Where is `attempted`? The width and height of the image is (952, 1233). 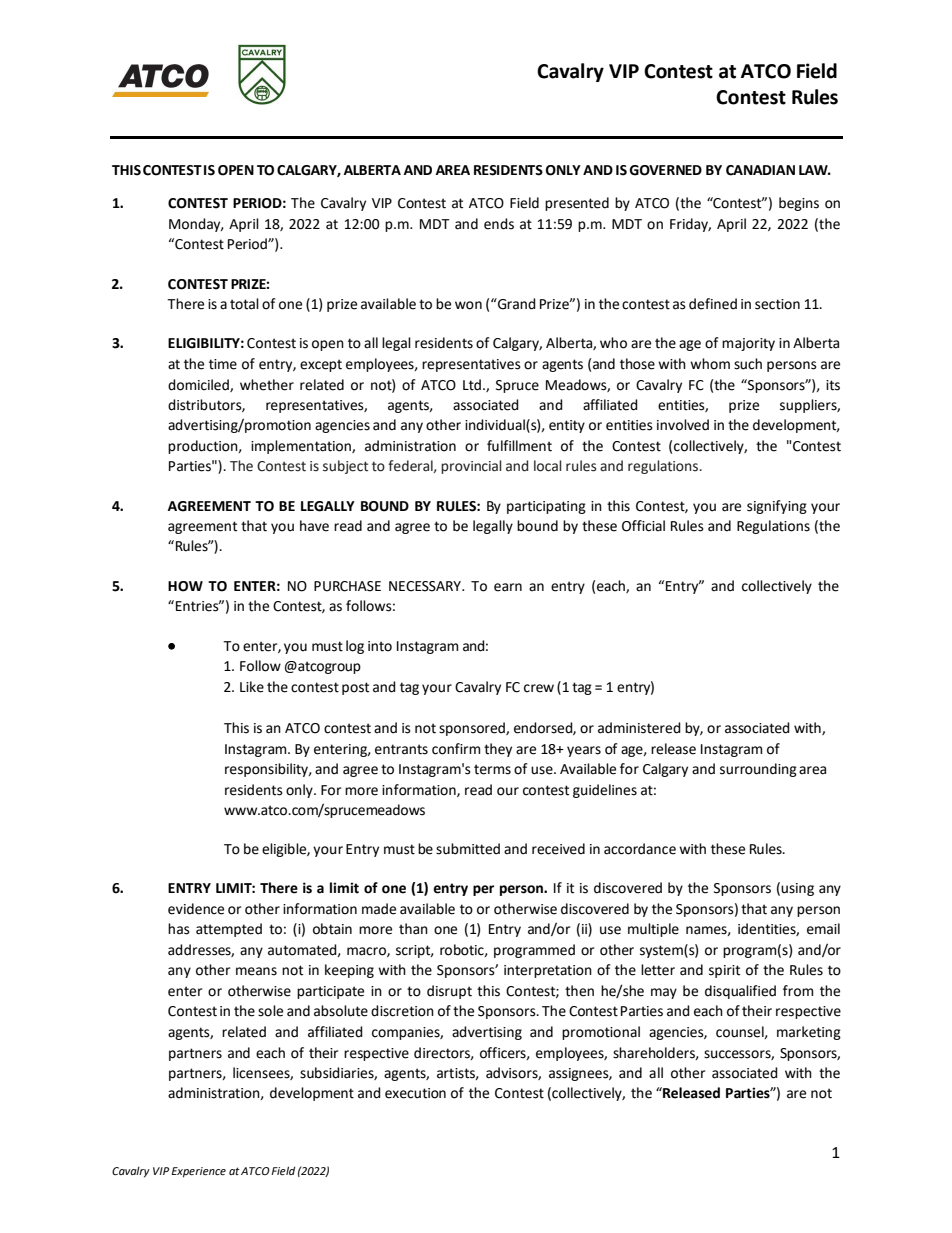
attempted is located at coordinates (229, 930).
